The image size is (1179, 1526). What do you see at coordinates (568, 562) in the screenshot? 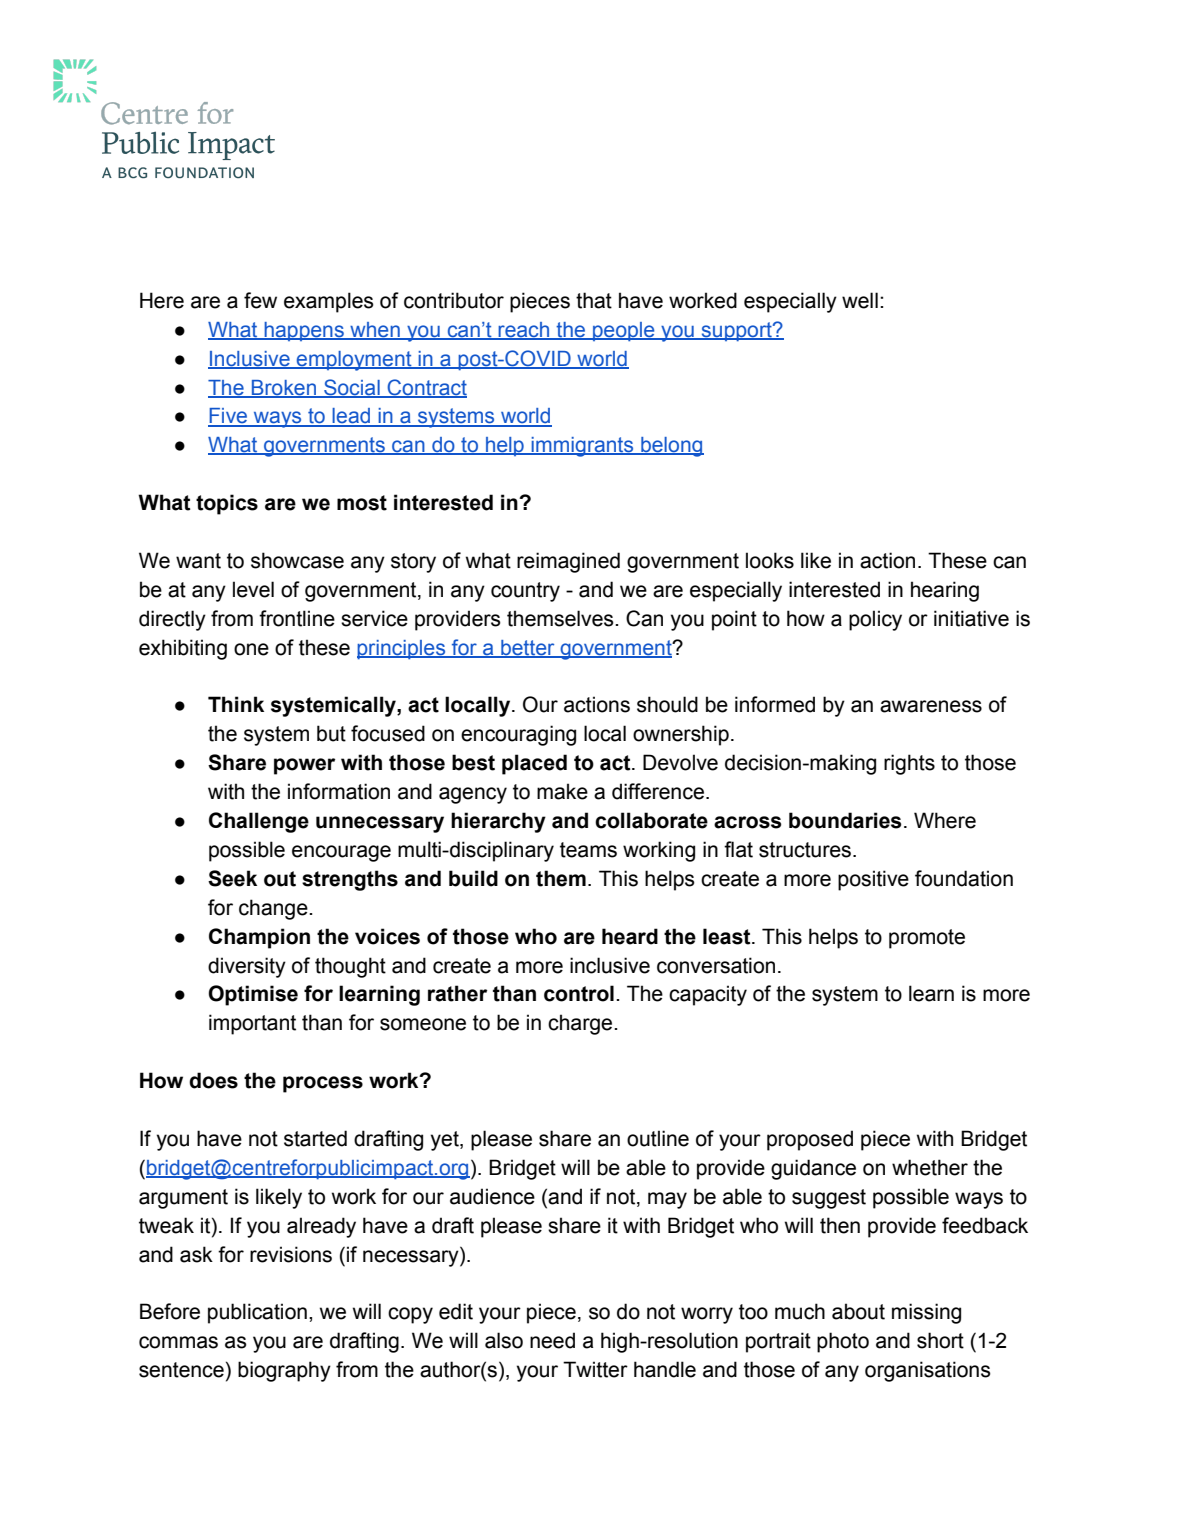
I see `reimagined` at bounding box center [568, 562].
